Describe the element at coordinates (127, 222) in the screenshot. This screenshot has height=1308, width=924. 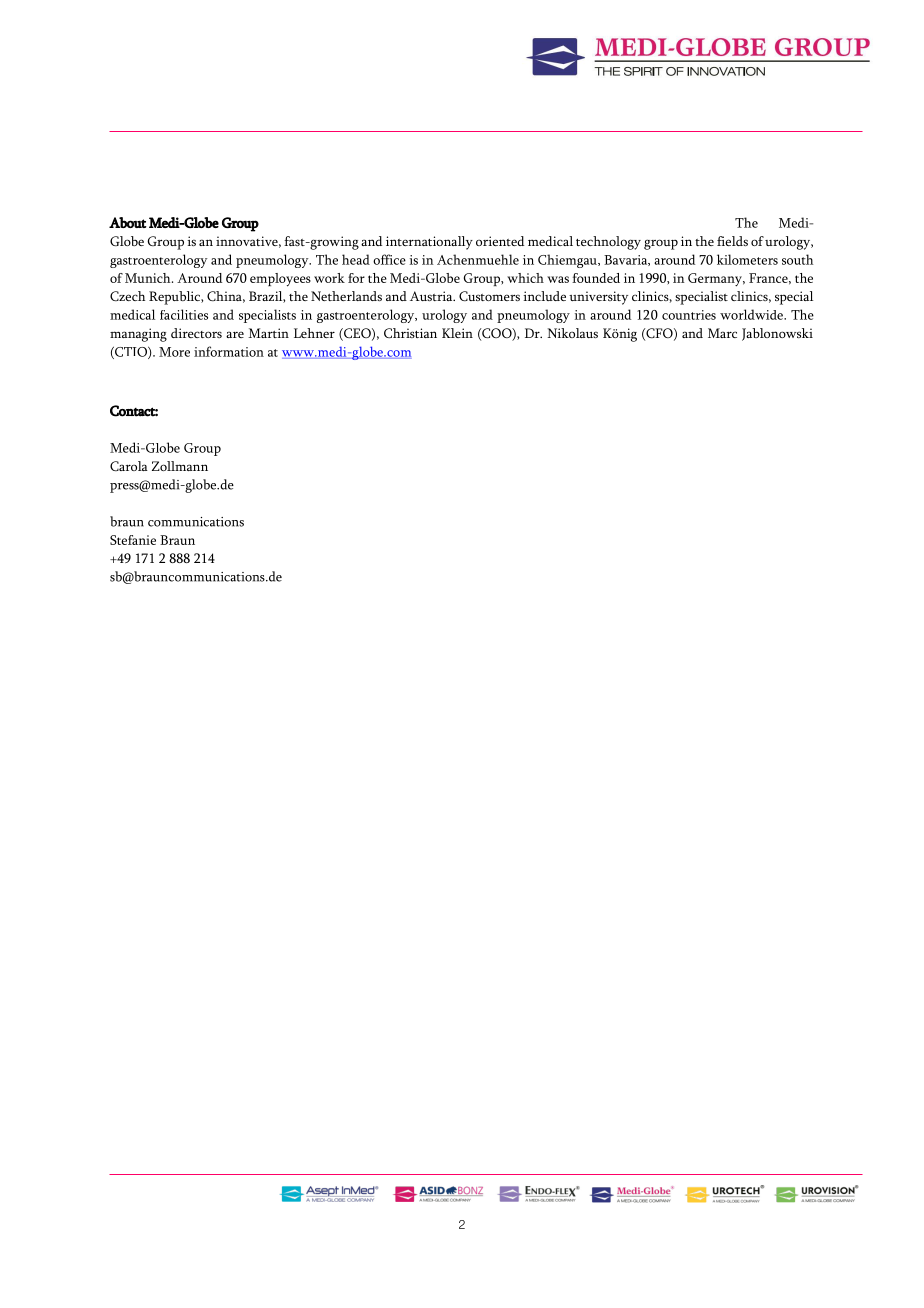
I see `About` at that location.
